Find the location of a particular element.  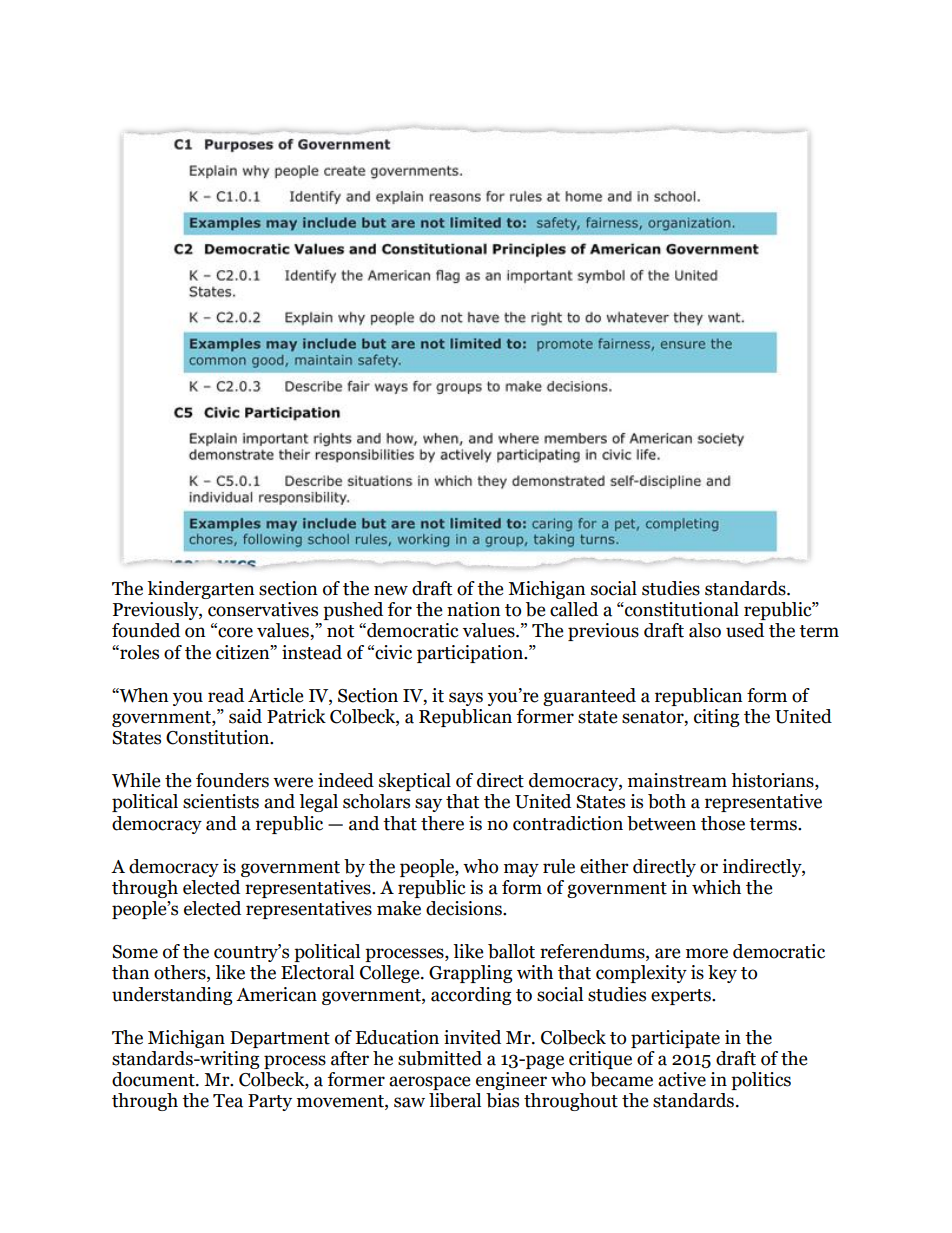

citing is located at coordinates (717, 718).
